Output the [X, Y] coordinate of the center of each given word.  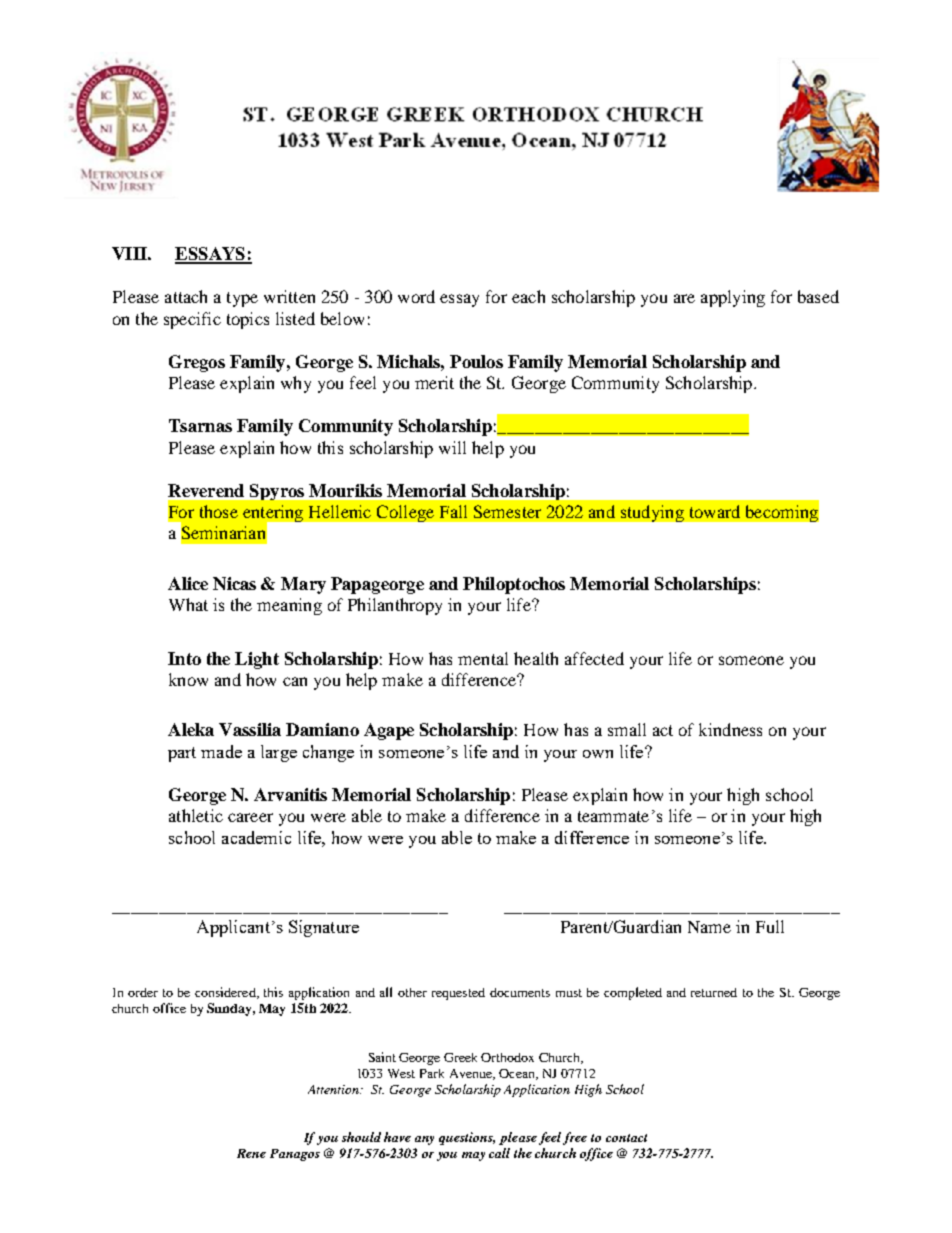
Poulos [476, 361]
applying [733, 298]
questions [467, 1138]
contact [626, 1138]
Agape [389, 731]
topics [248, 320]
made [221, 751]
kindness [730, 729]
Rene [251, 1153]
